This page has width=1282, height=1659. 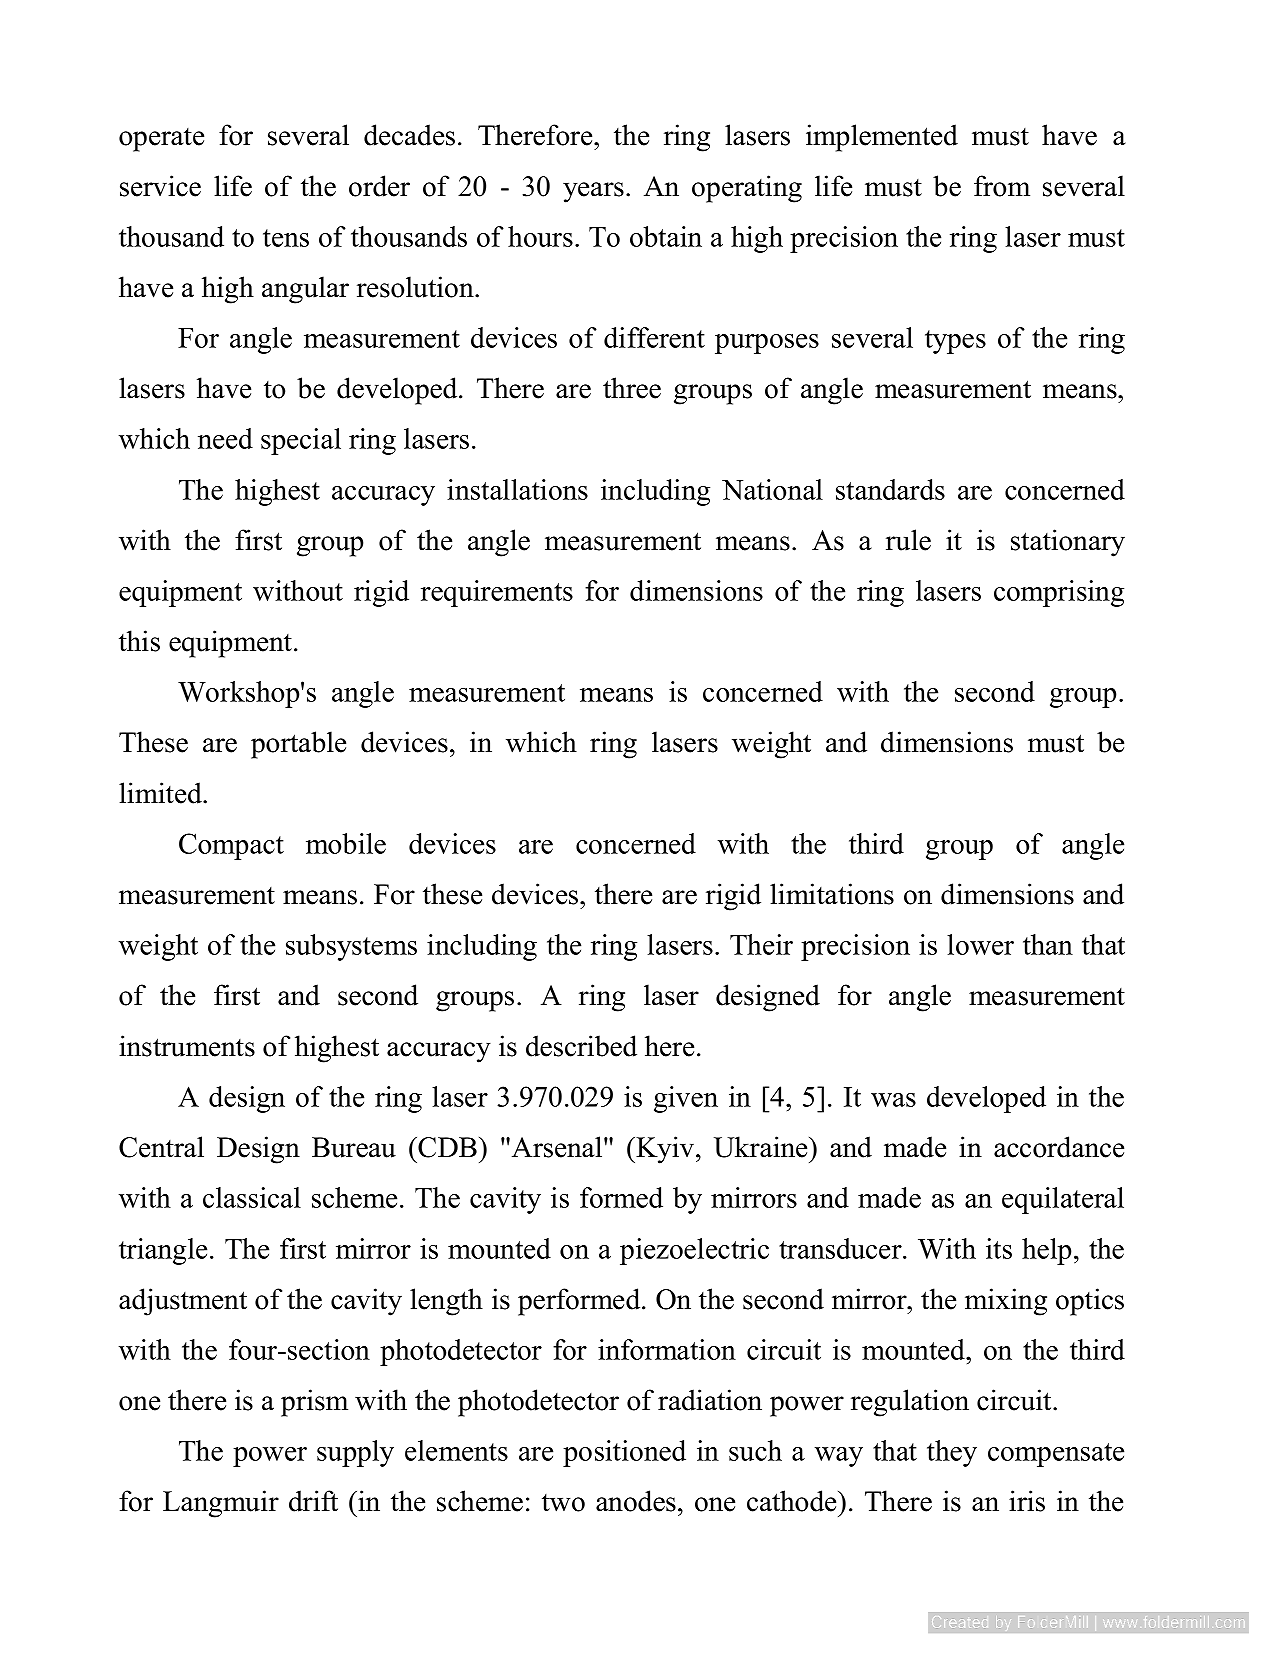 What do you see at coordinates (231, 846) in the page?
I see `Compact` at bounding box center [231, 846].
